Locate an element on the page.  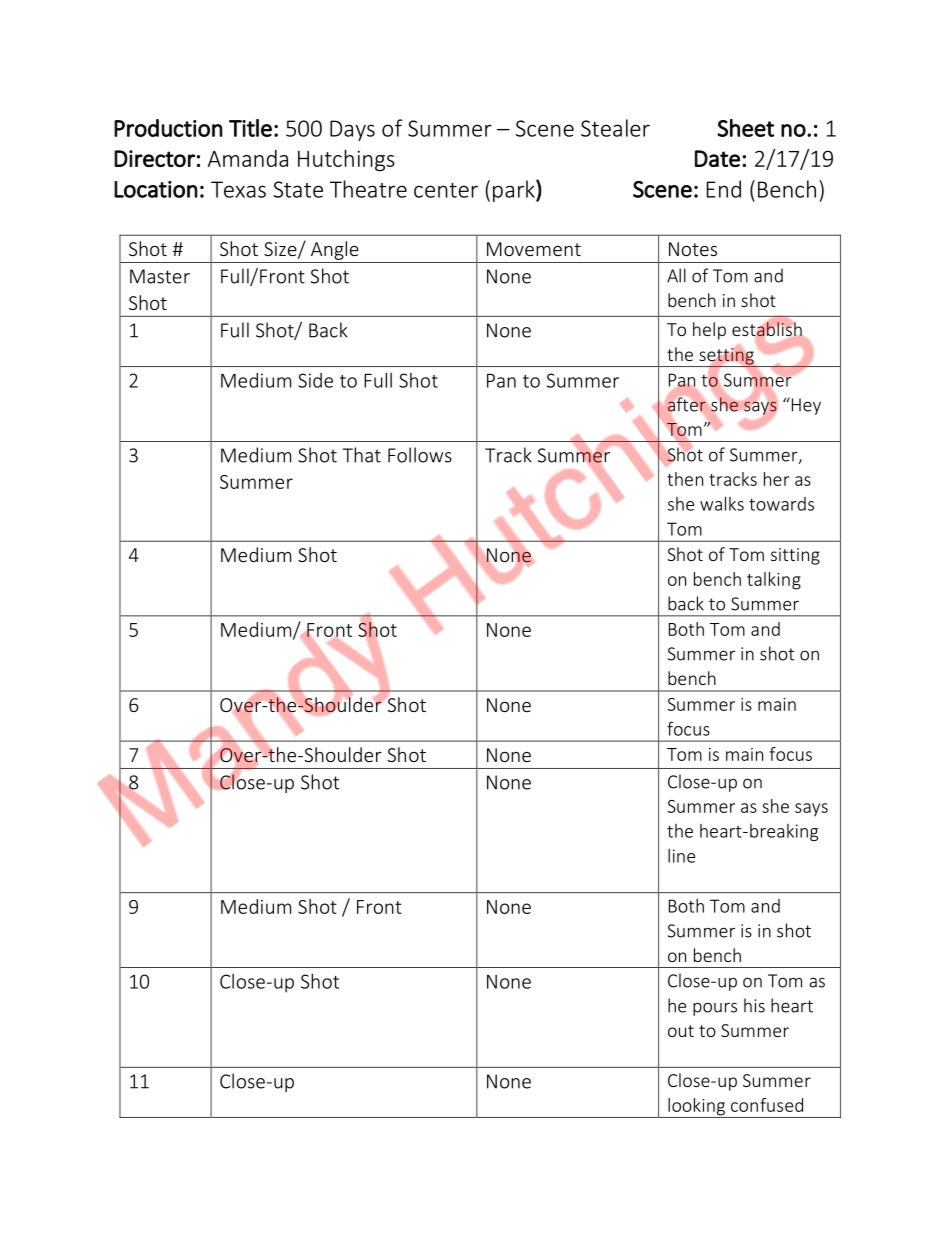
line is located at coordinates (681, 856).
